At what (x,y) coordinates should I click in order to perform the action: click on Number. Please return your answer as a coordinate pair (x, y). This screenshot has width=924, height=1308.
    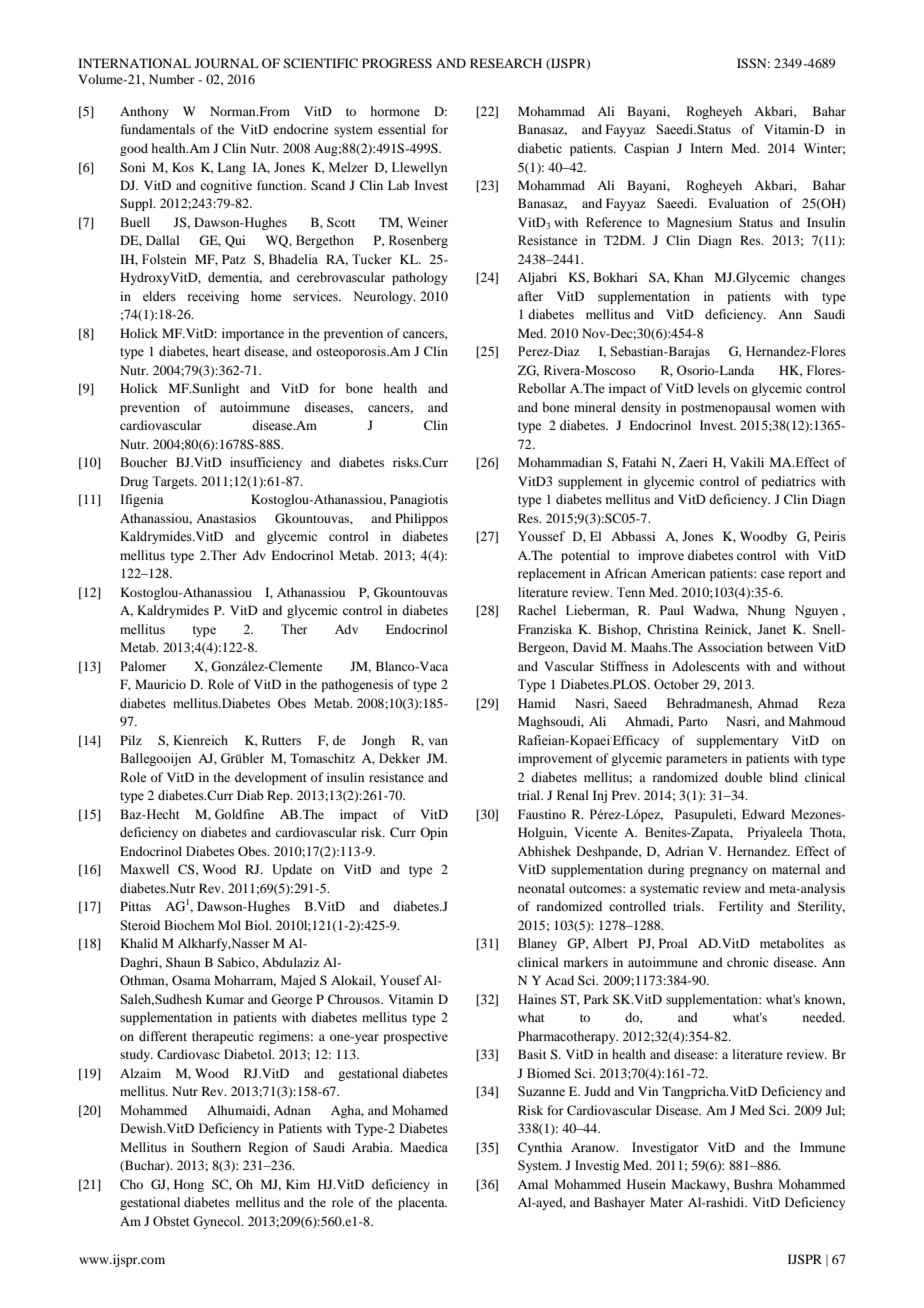
    Looking at the image, I should click on (172, 79).
